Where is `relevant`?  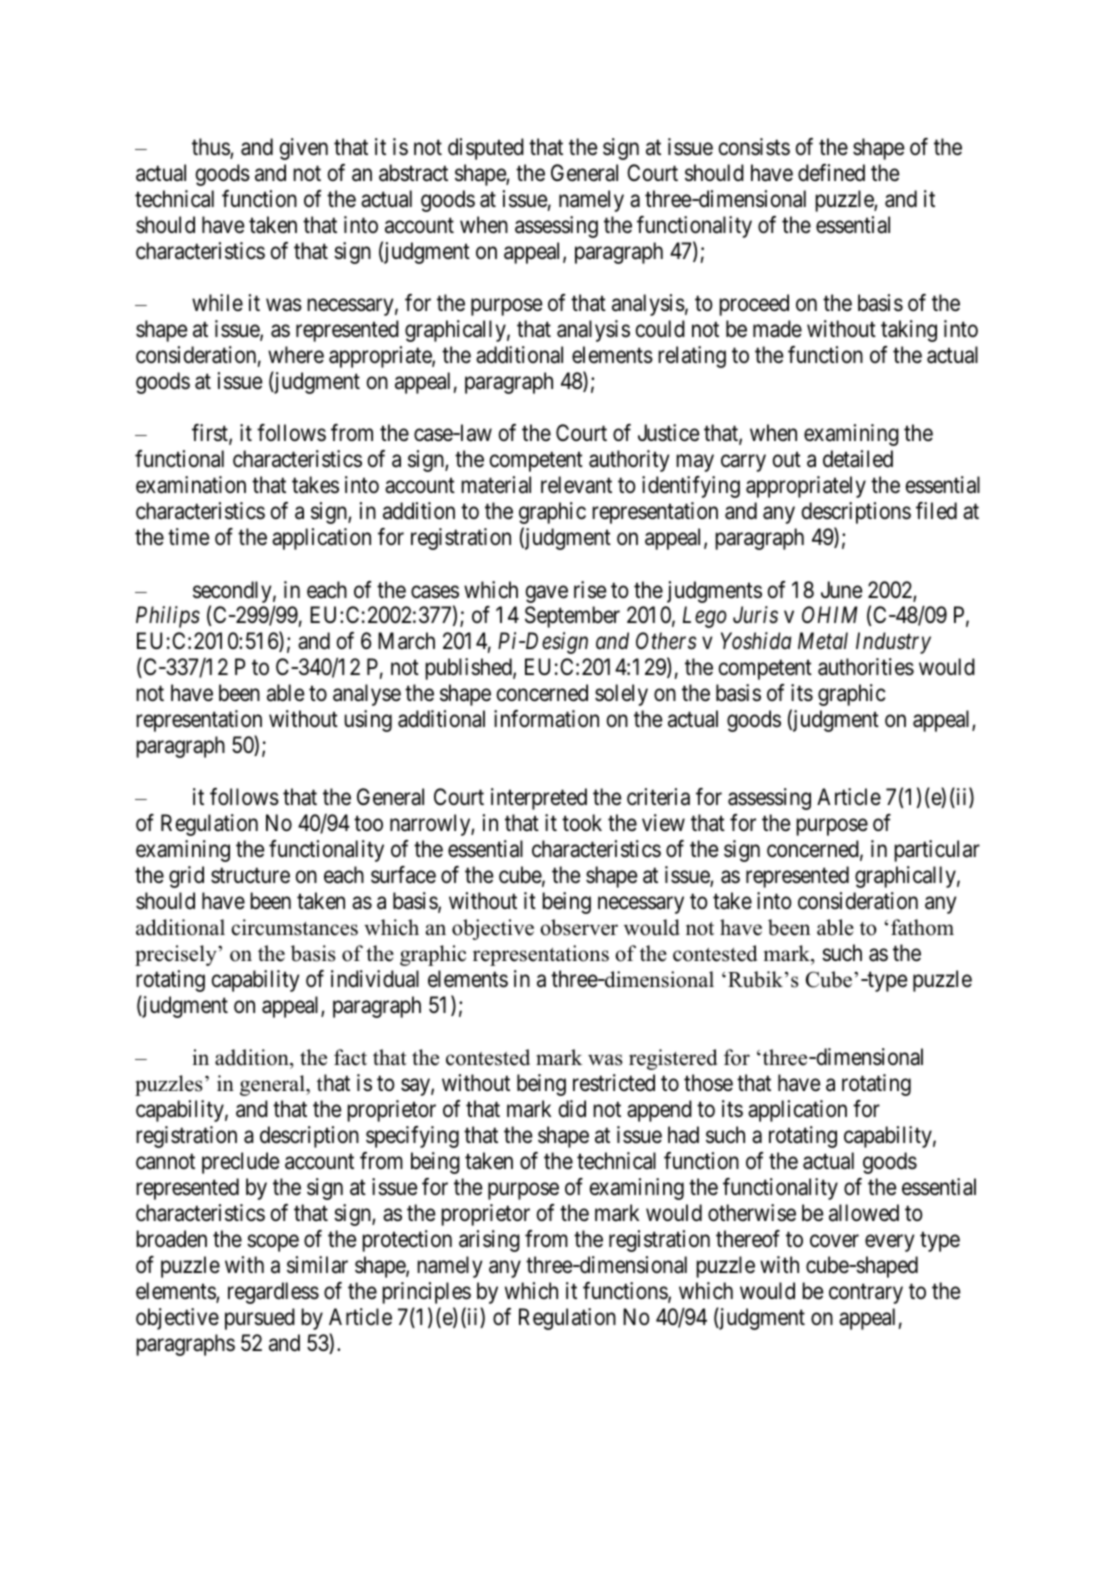 relevant is located at coordinates (576, 485).
